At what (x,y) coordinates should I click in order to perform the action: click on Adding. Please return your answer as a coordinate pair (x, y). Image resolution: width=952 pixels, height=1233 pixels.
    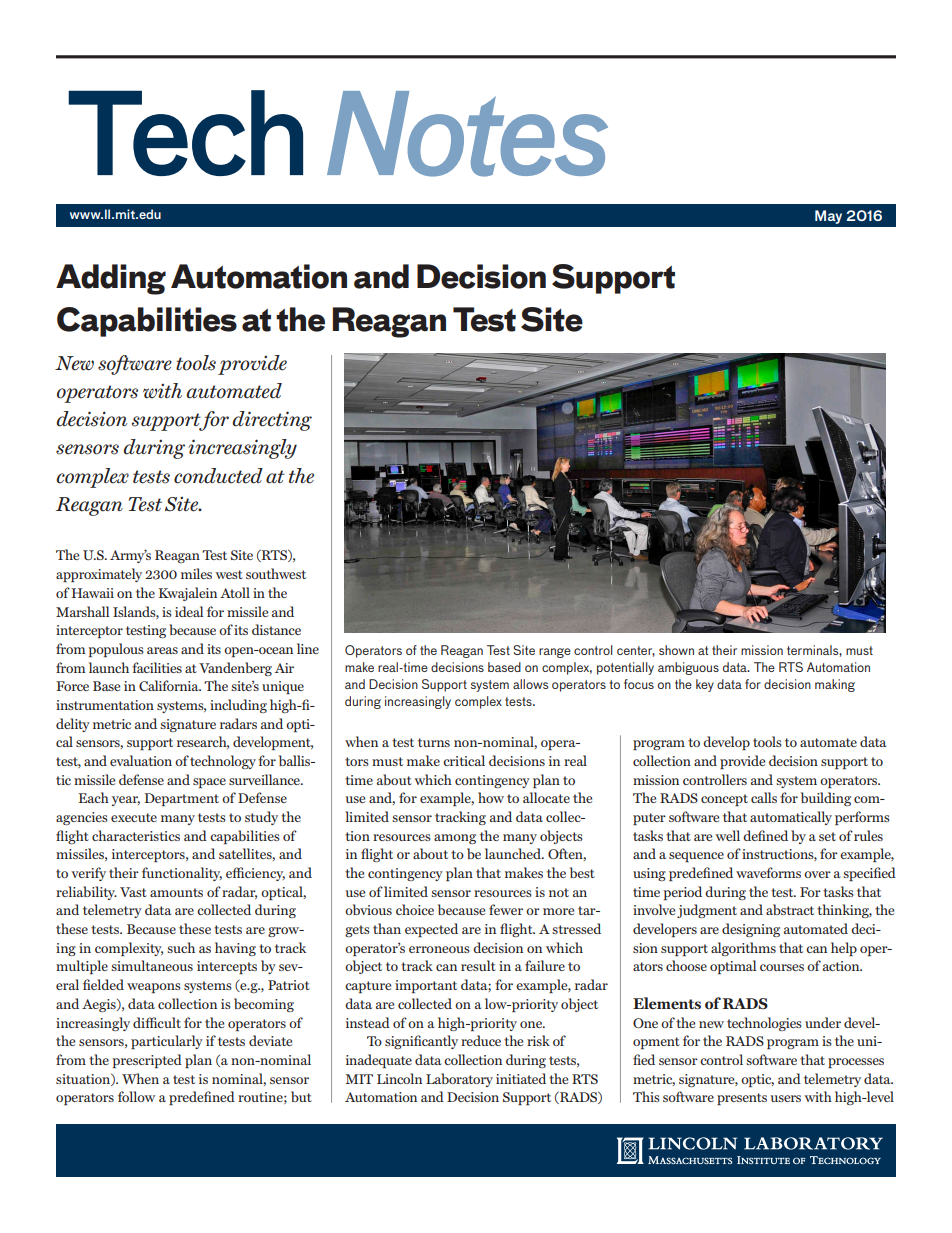
    Looking at the image, I should click on (111, 279).
